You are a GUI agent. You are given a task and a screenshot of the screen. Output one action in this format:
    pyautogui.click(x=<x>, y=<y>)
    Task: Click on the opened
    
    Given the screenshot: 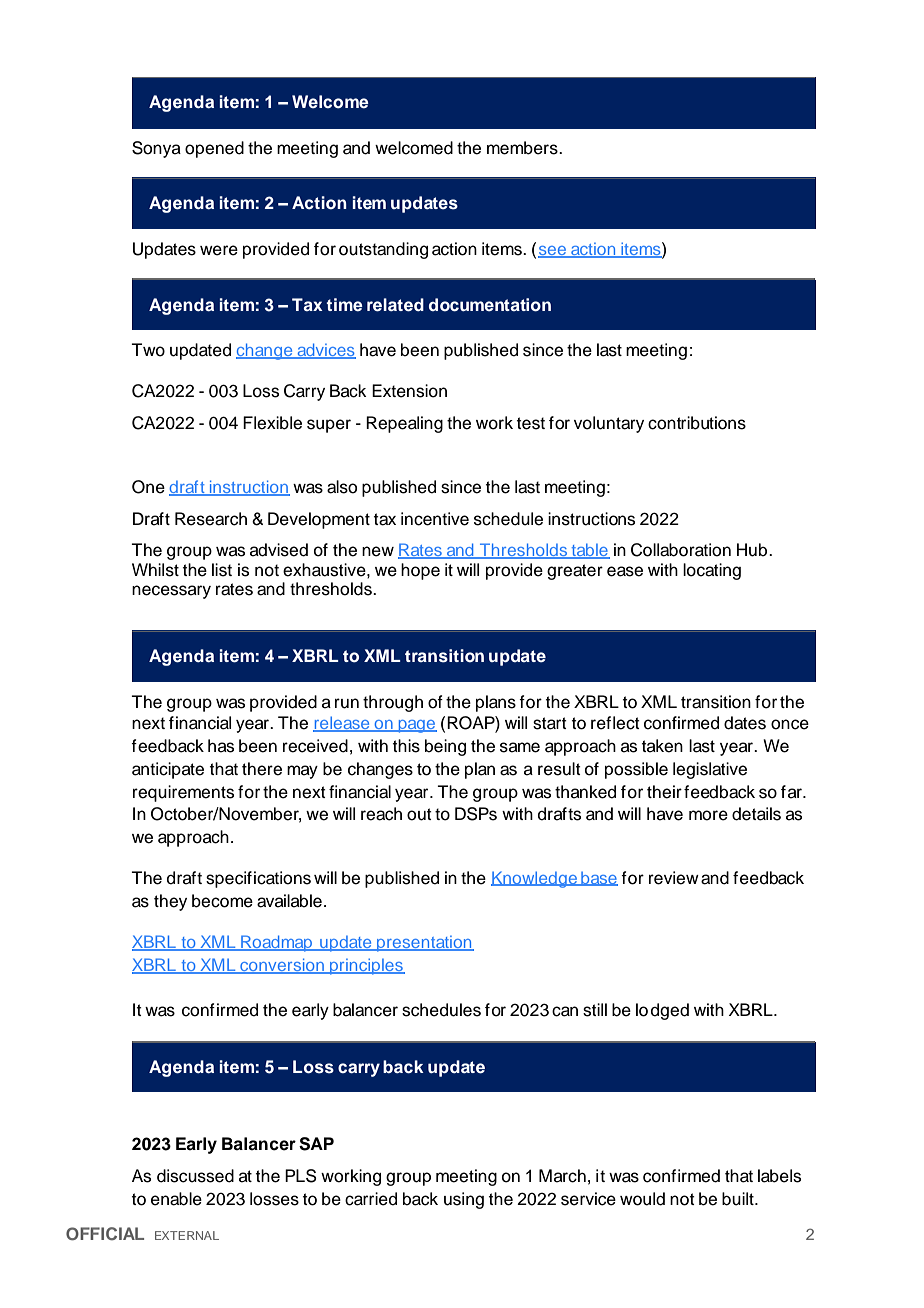 What is the action you would take?
    pyautogui.click(x=214, y=149)
